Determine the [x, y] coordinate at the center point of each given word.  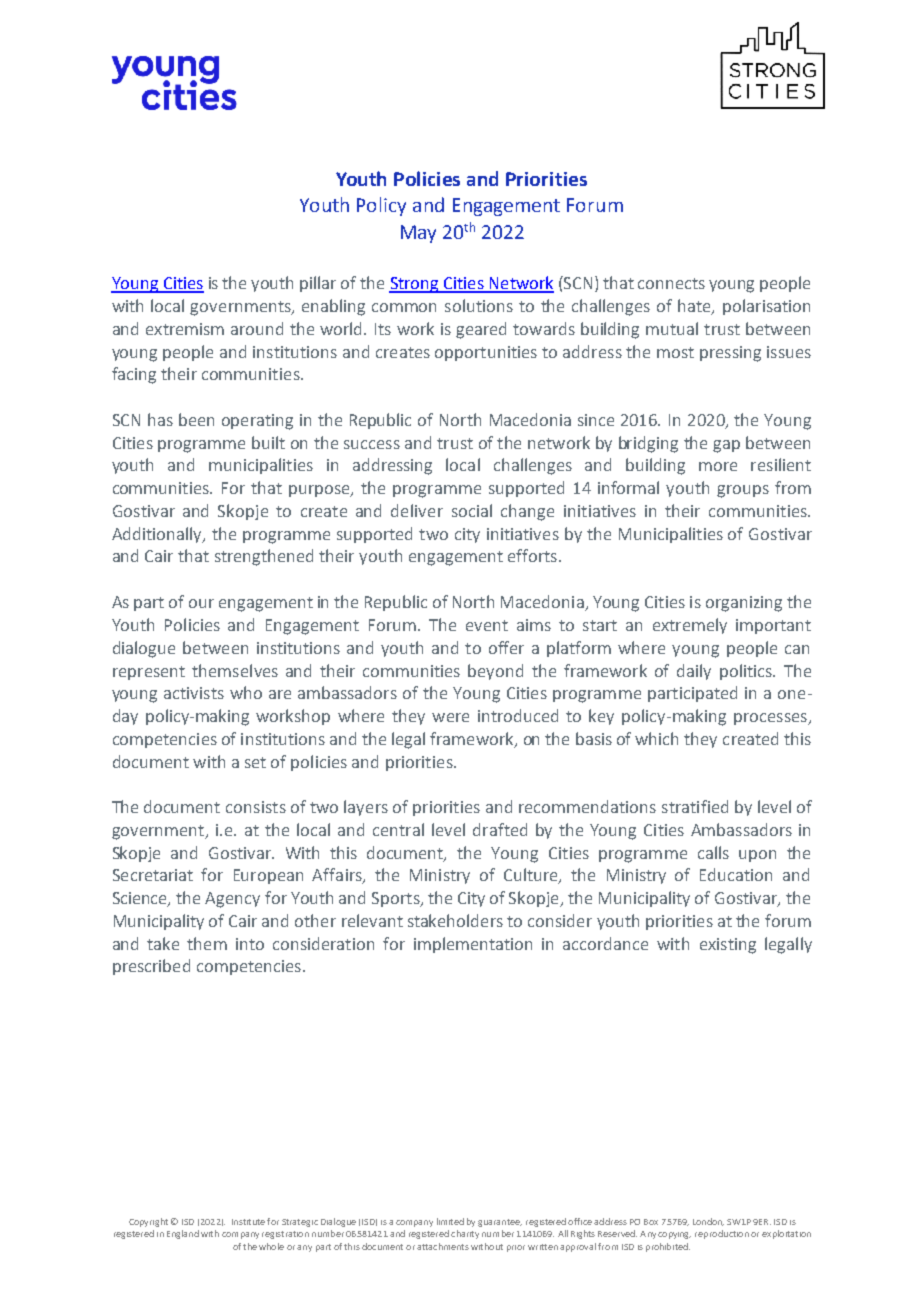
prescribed [151, 967]
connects [671, 283]
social [472, 510]
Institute [248, 1222]
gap [726, 446]
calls [713, 852]
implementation [473, 945]
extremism [185, 329]
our [201, 603]
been [196, 419]
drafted [500, 829]
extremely [690, 626]
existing [728, 946]
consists [256, 807]
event [487, 625]
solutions [479, 305]
